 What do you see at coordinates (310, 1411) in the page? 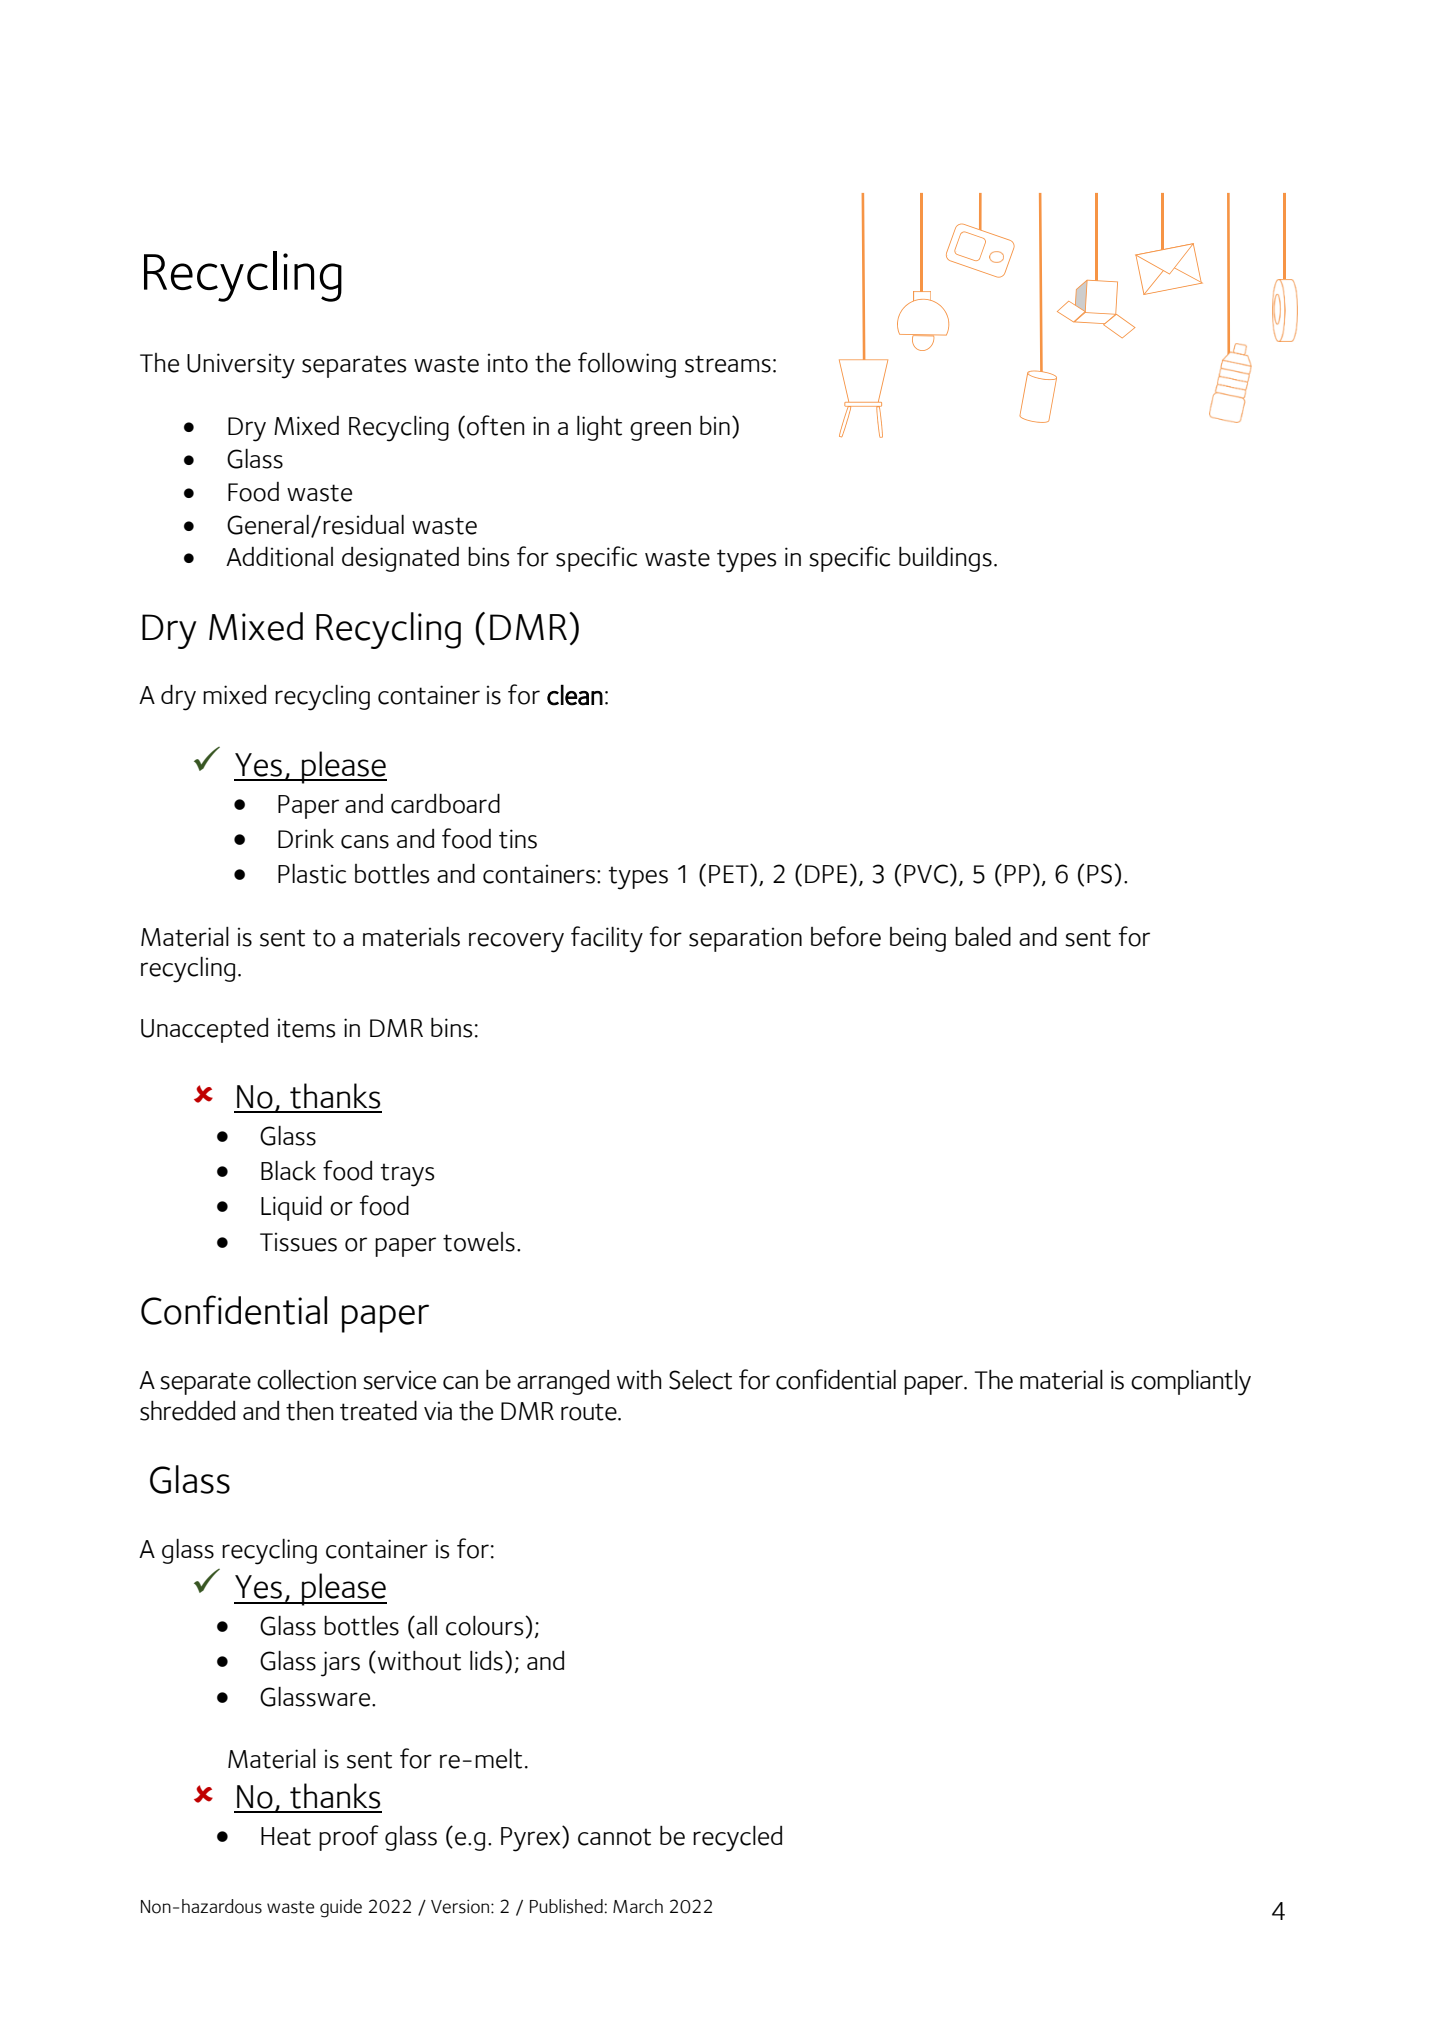
I see `then` at bounding box center [310, 1411].
